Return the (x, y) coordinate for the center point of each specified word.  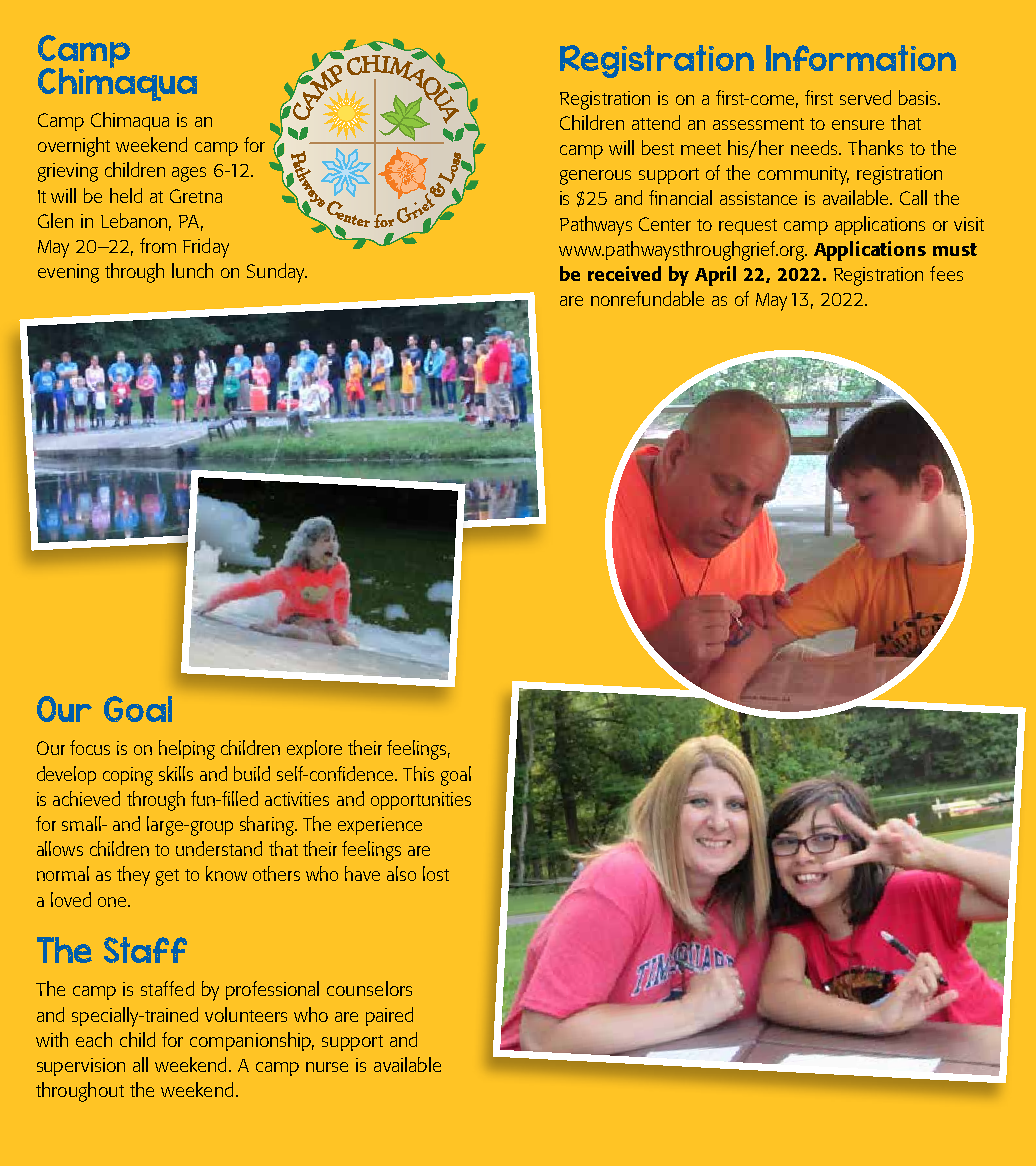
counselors (369, 988)
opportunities (421, 801)
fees (946, 273)
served (865, 97)
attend (656, 122)
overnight (74, 147)
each (94, 1039)
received (624, 273)
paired (389, 1016)
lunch (192, 270)
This (418, 773)
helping (187, 750)
